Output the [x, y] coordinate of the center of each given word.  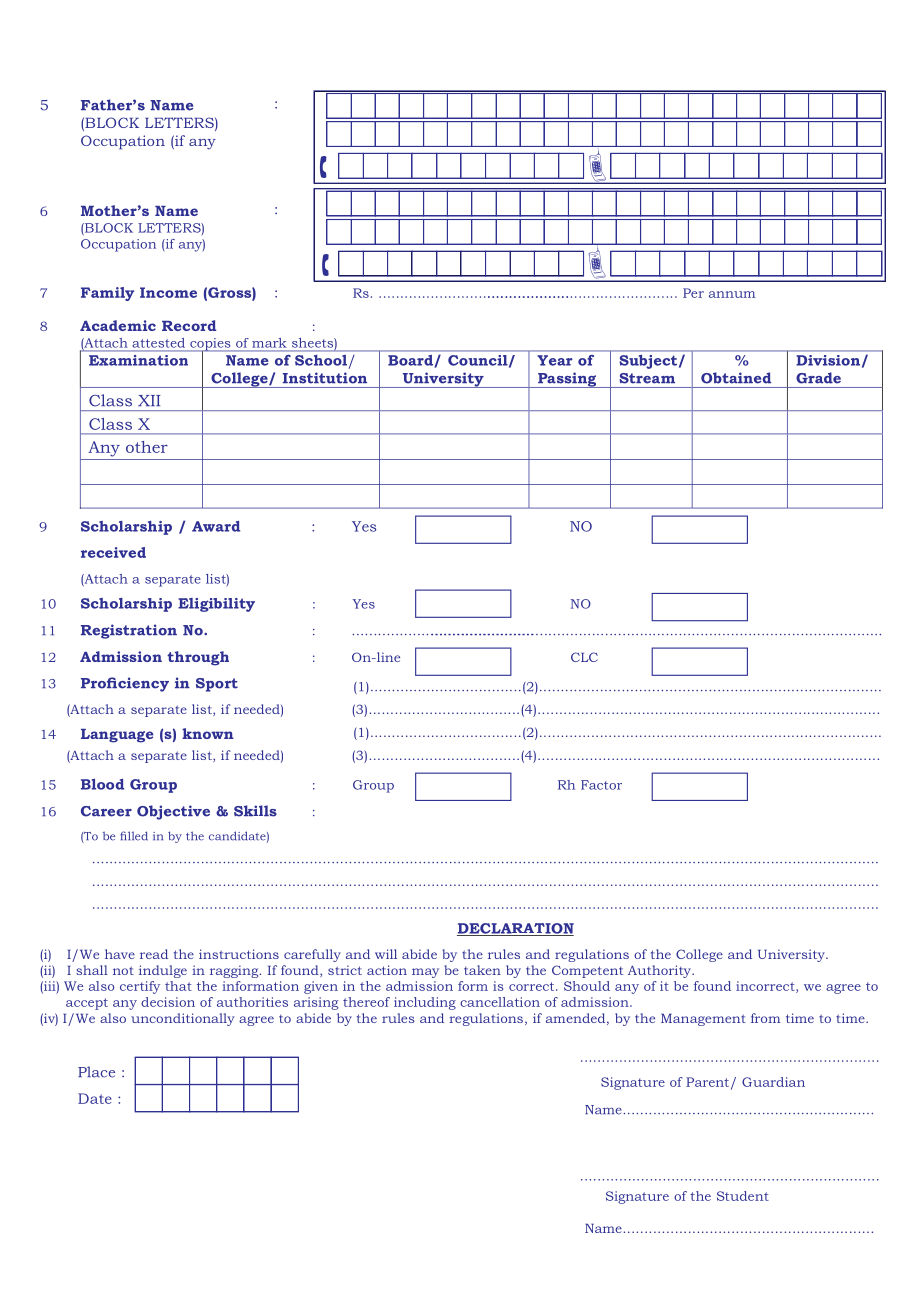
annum [732, 294]
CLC [584, 657]
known [208, 733]
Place [96, 1072]
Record [189, 325]
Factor [601, 785]
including [425, 1003]
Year [555, 360]
